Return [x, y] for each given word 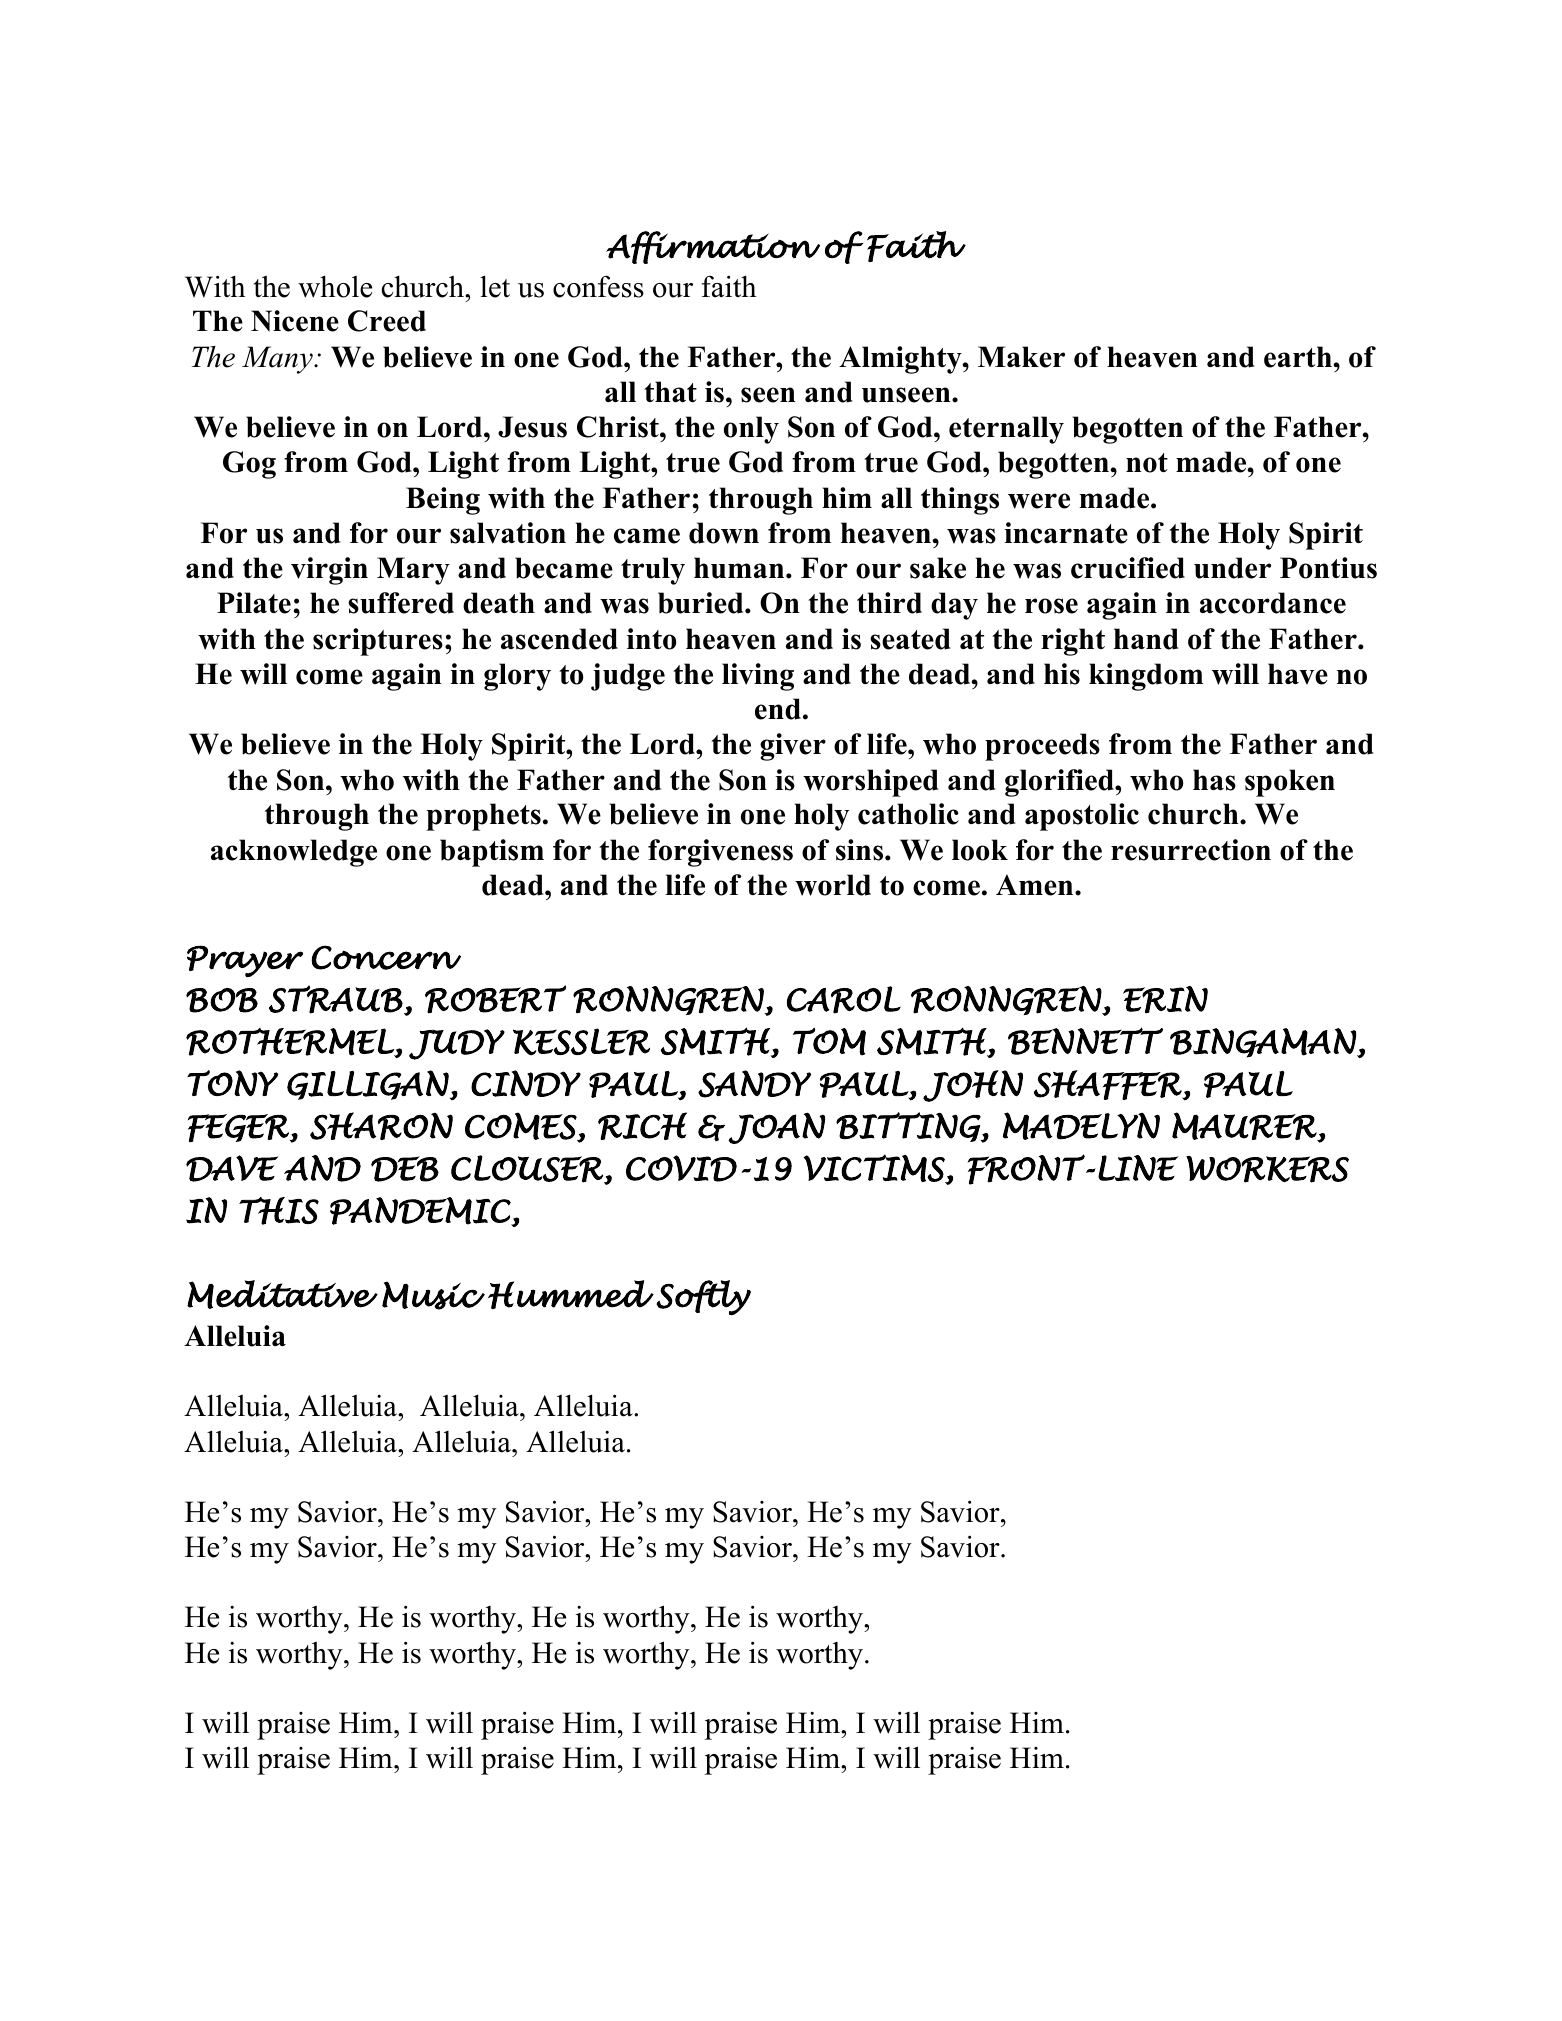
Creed [387, 321]
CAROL [844, 1000]
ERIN [1165, 1000]
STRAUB [337, 999]
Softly [703, 1298]
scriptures [378, 642]
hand [1146, 639]
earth [1298, 357]
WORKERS [1267, 1169]
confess [598, 286]
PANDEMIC [421, 1211]
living [758, 677]
